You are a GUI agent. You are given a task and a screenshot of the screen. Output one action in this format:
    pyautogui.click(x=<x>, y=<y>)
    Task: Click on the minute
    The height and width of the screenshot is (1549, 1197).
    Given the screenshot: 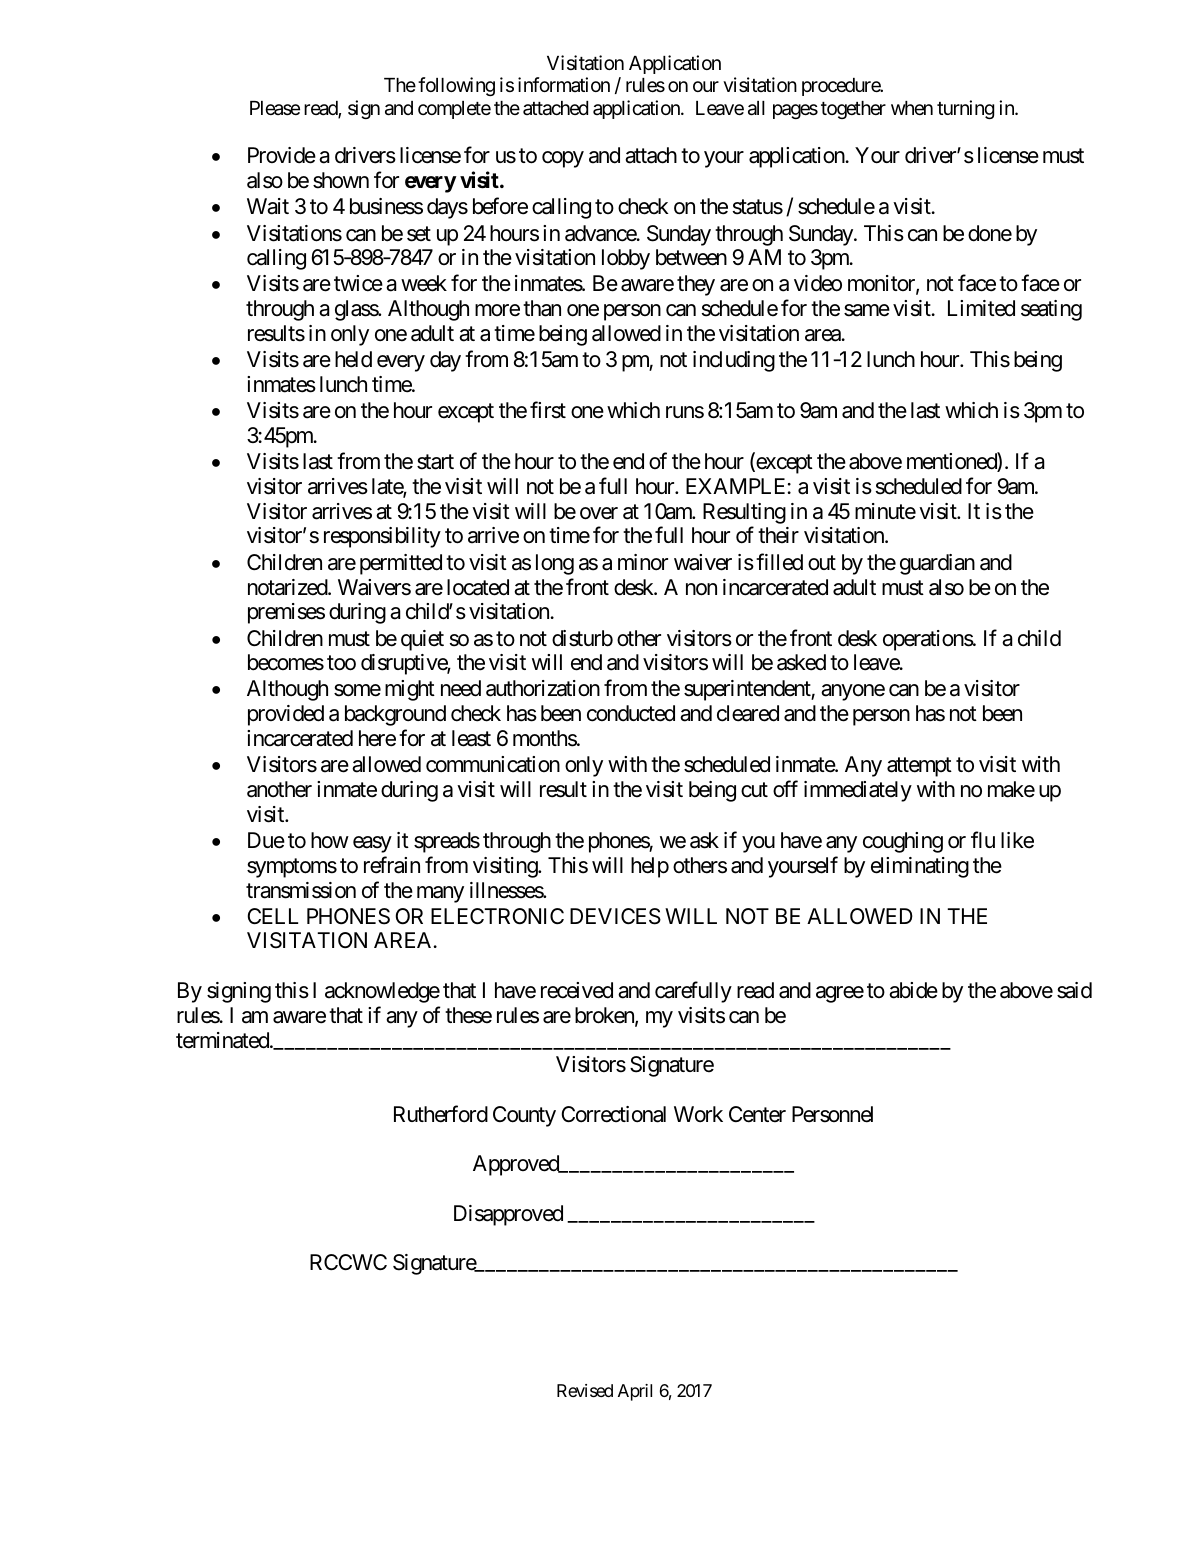 What is the action you would take?
    pyautogui.click(x=885, y=511)
